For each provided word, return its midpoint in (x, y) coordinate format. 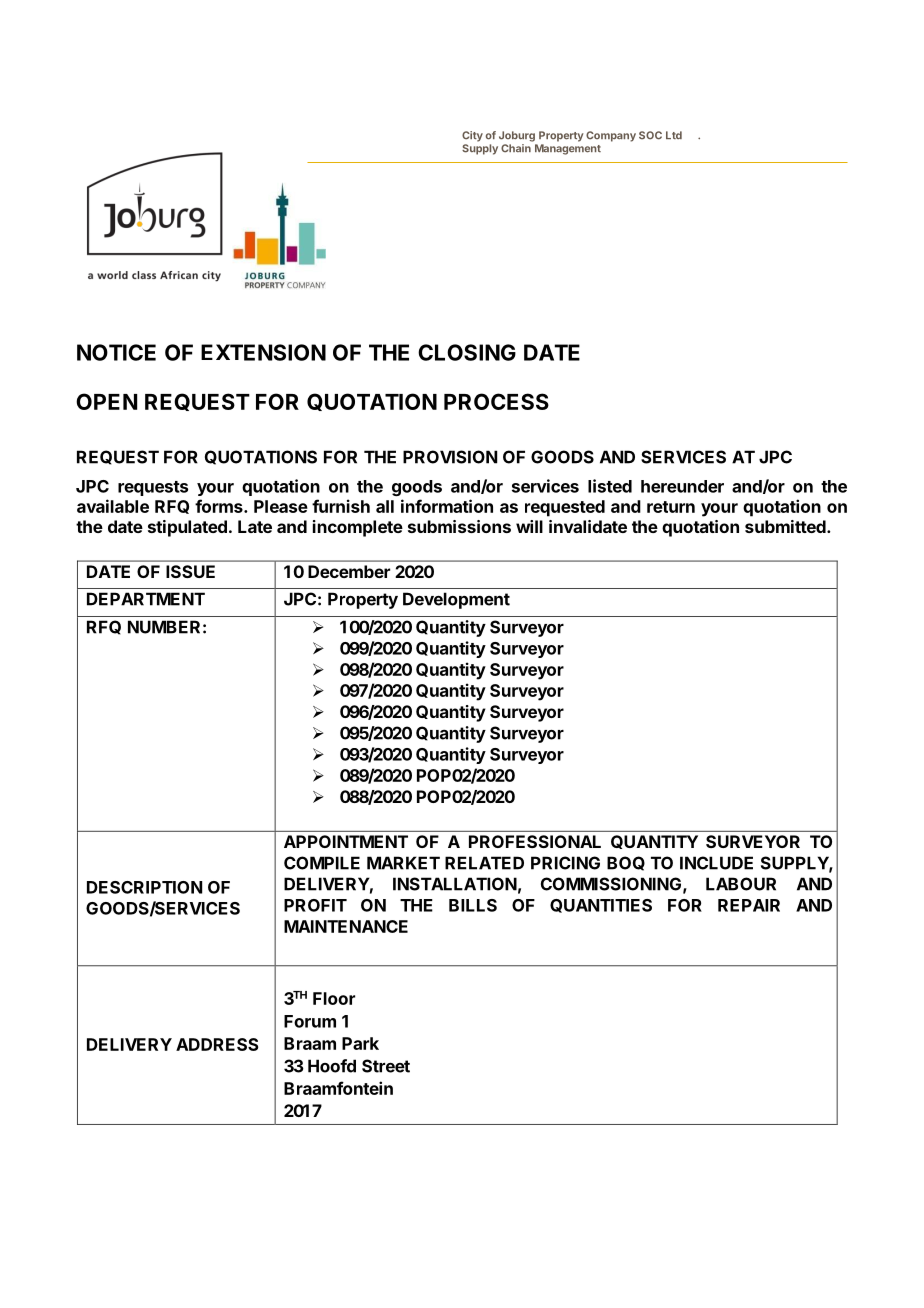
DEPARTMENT (146, 599)
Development (456, 600)
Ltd (674, 135)
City (472, 136)
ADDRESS (217, 1044)
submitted (786, 526)
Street (386, 1066)
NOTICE (116, 352)
